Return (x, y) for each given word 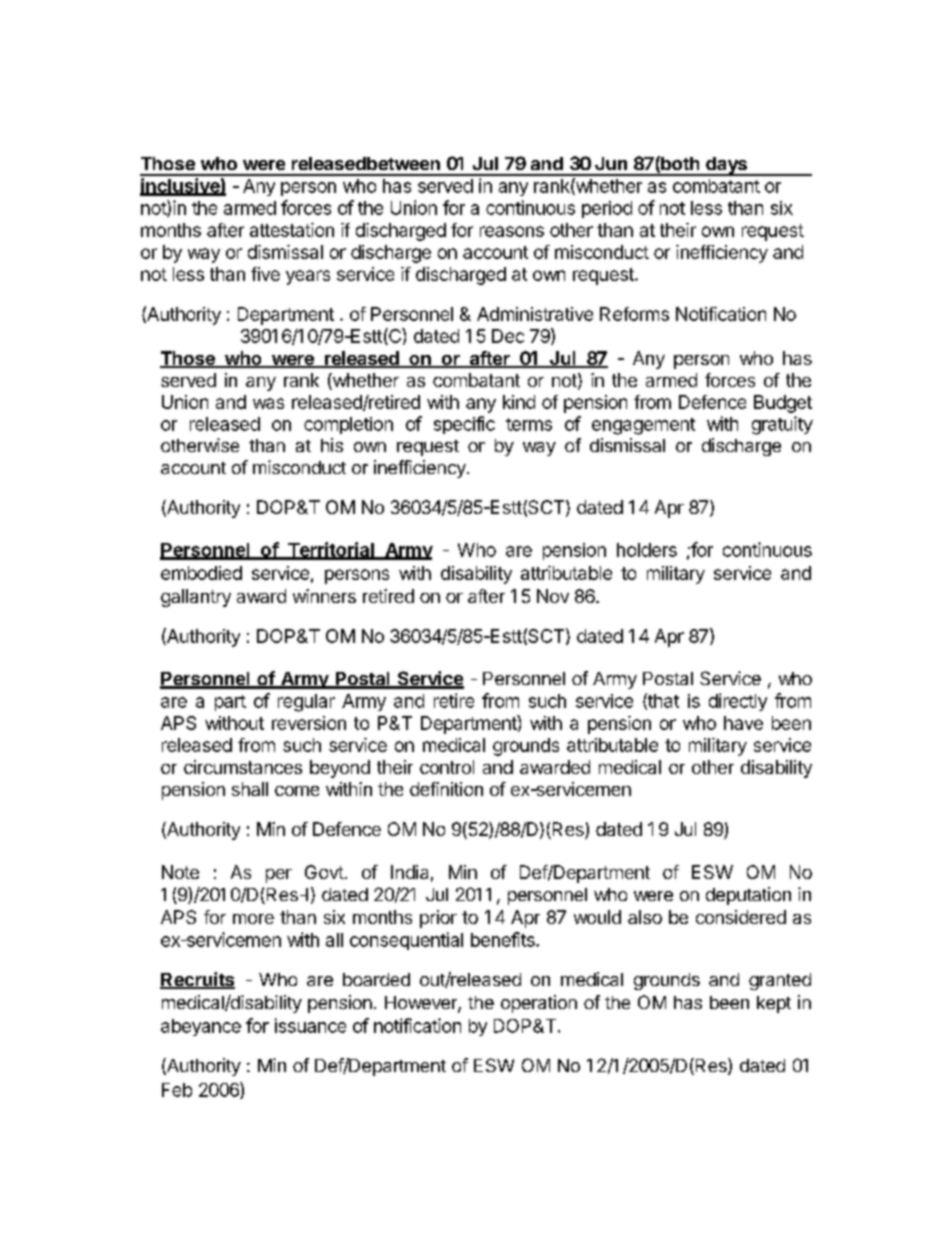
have (743, 723)
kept (774, 1004)
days (727, 166)
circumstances (243, 767)
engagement (643, 426)
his (332, 445)
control (447, 767)
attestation (292, 230)
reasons (512, 231)
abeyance (201, 1027)
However (422, 1004)
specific (464, 425)
